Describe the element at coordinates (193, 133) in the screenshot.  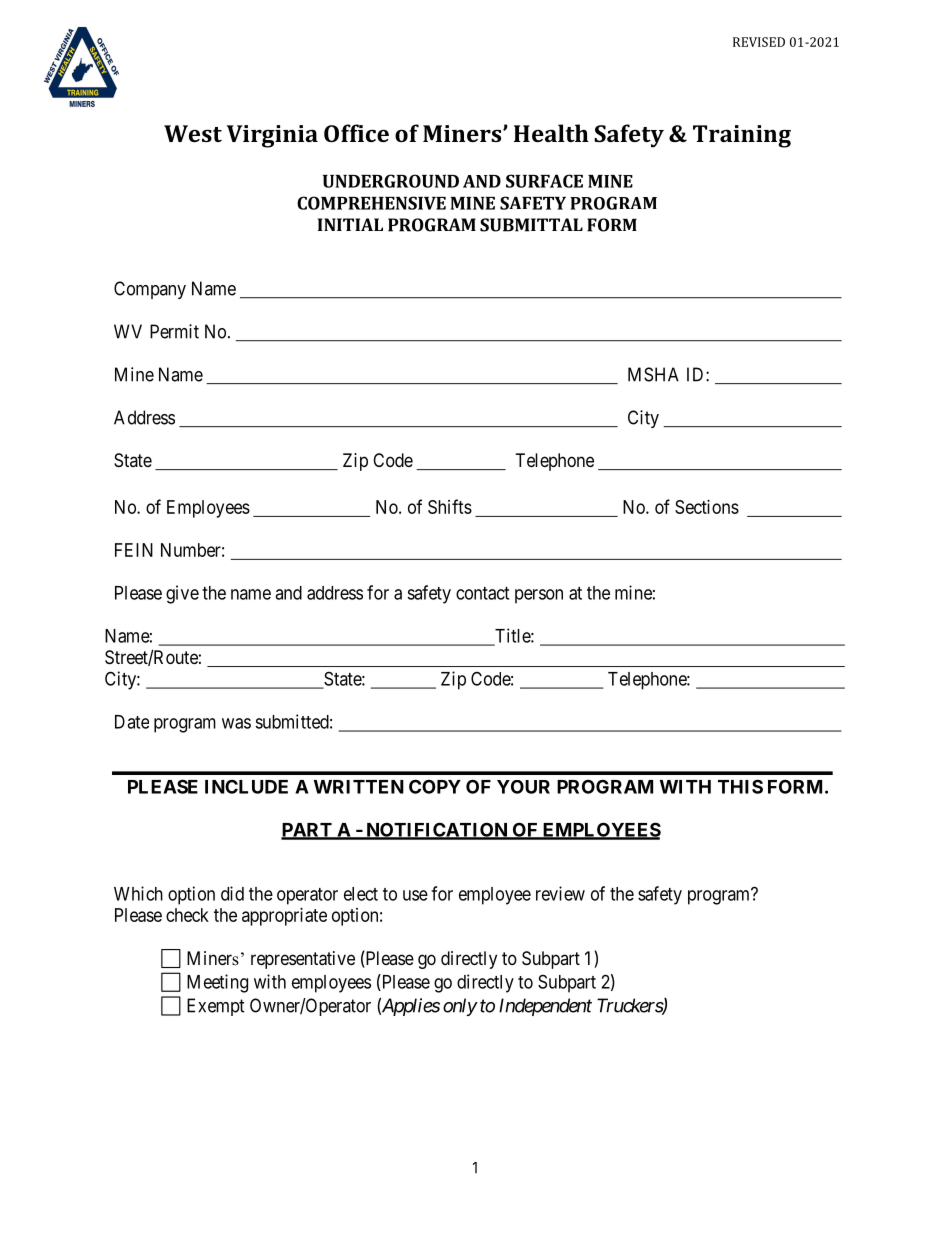
I see `West` at that location.
